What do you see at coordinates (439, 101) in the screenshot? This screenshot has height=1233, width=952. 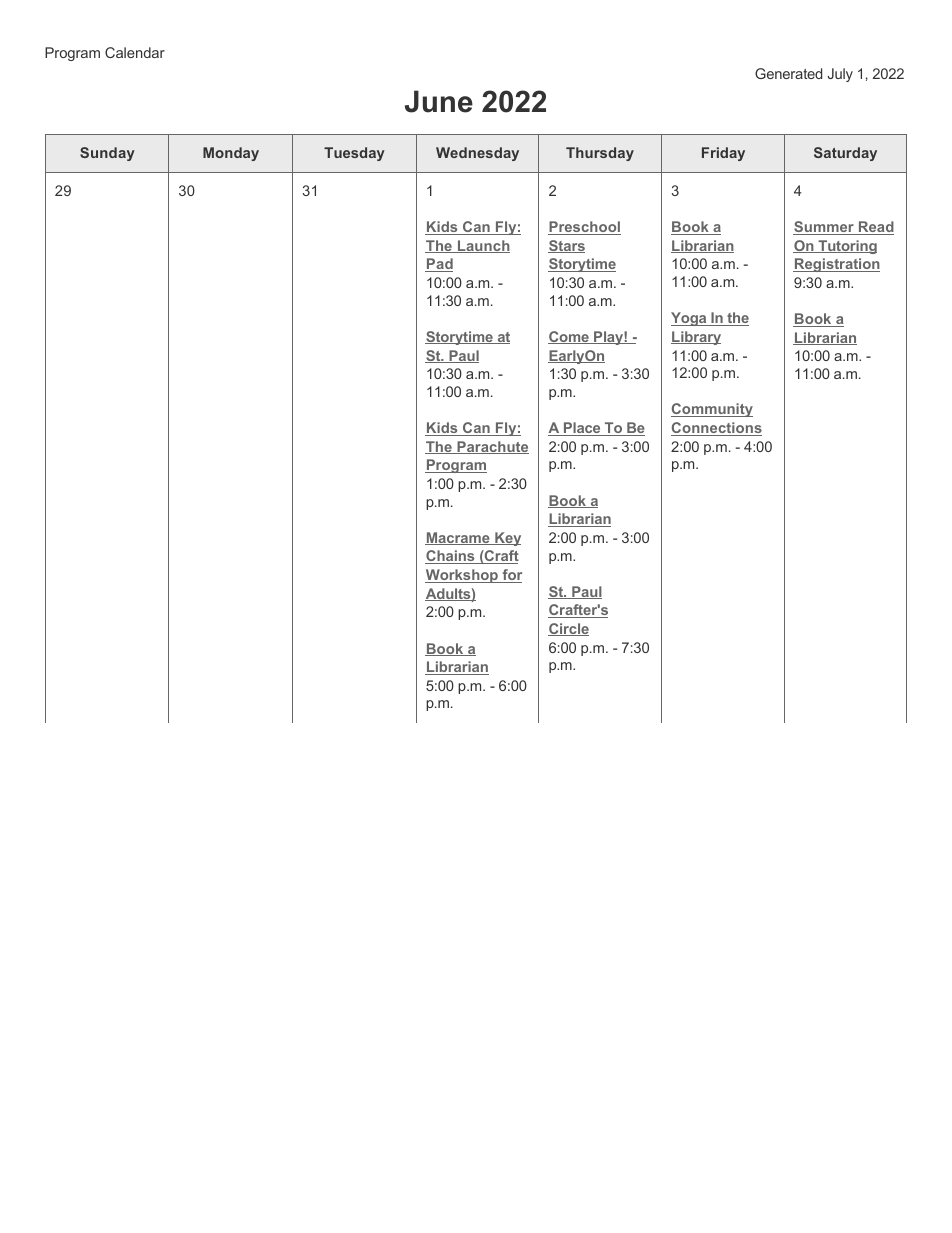 I see `June` at bounding box center [439, 101].
